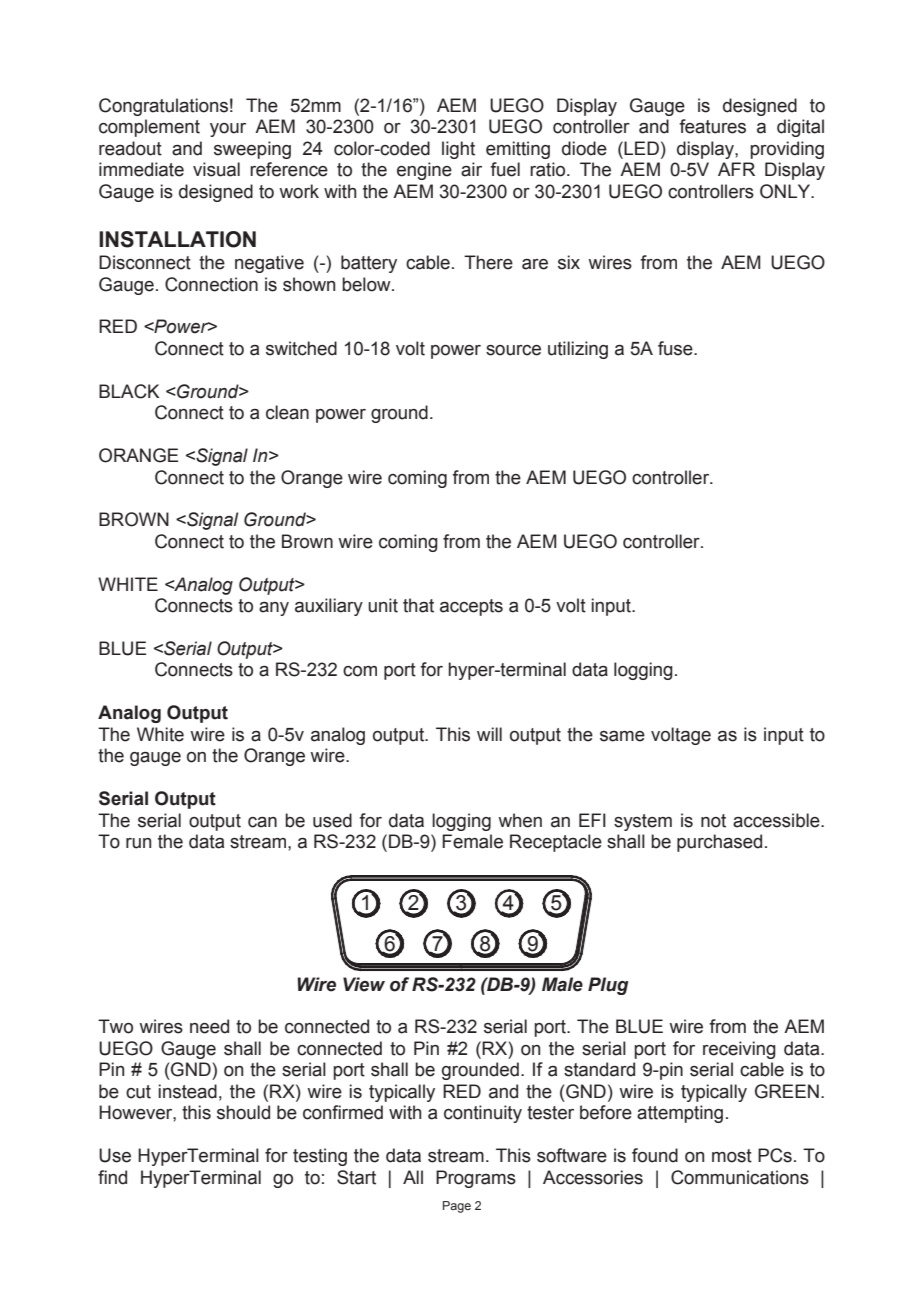 The image size is (924, 1308). Describe the element at coordinates (520, 820) in the document. I see `when` at that location.
